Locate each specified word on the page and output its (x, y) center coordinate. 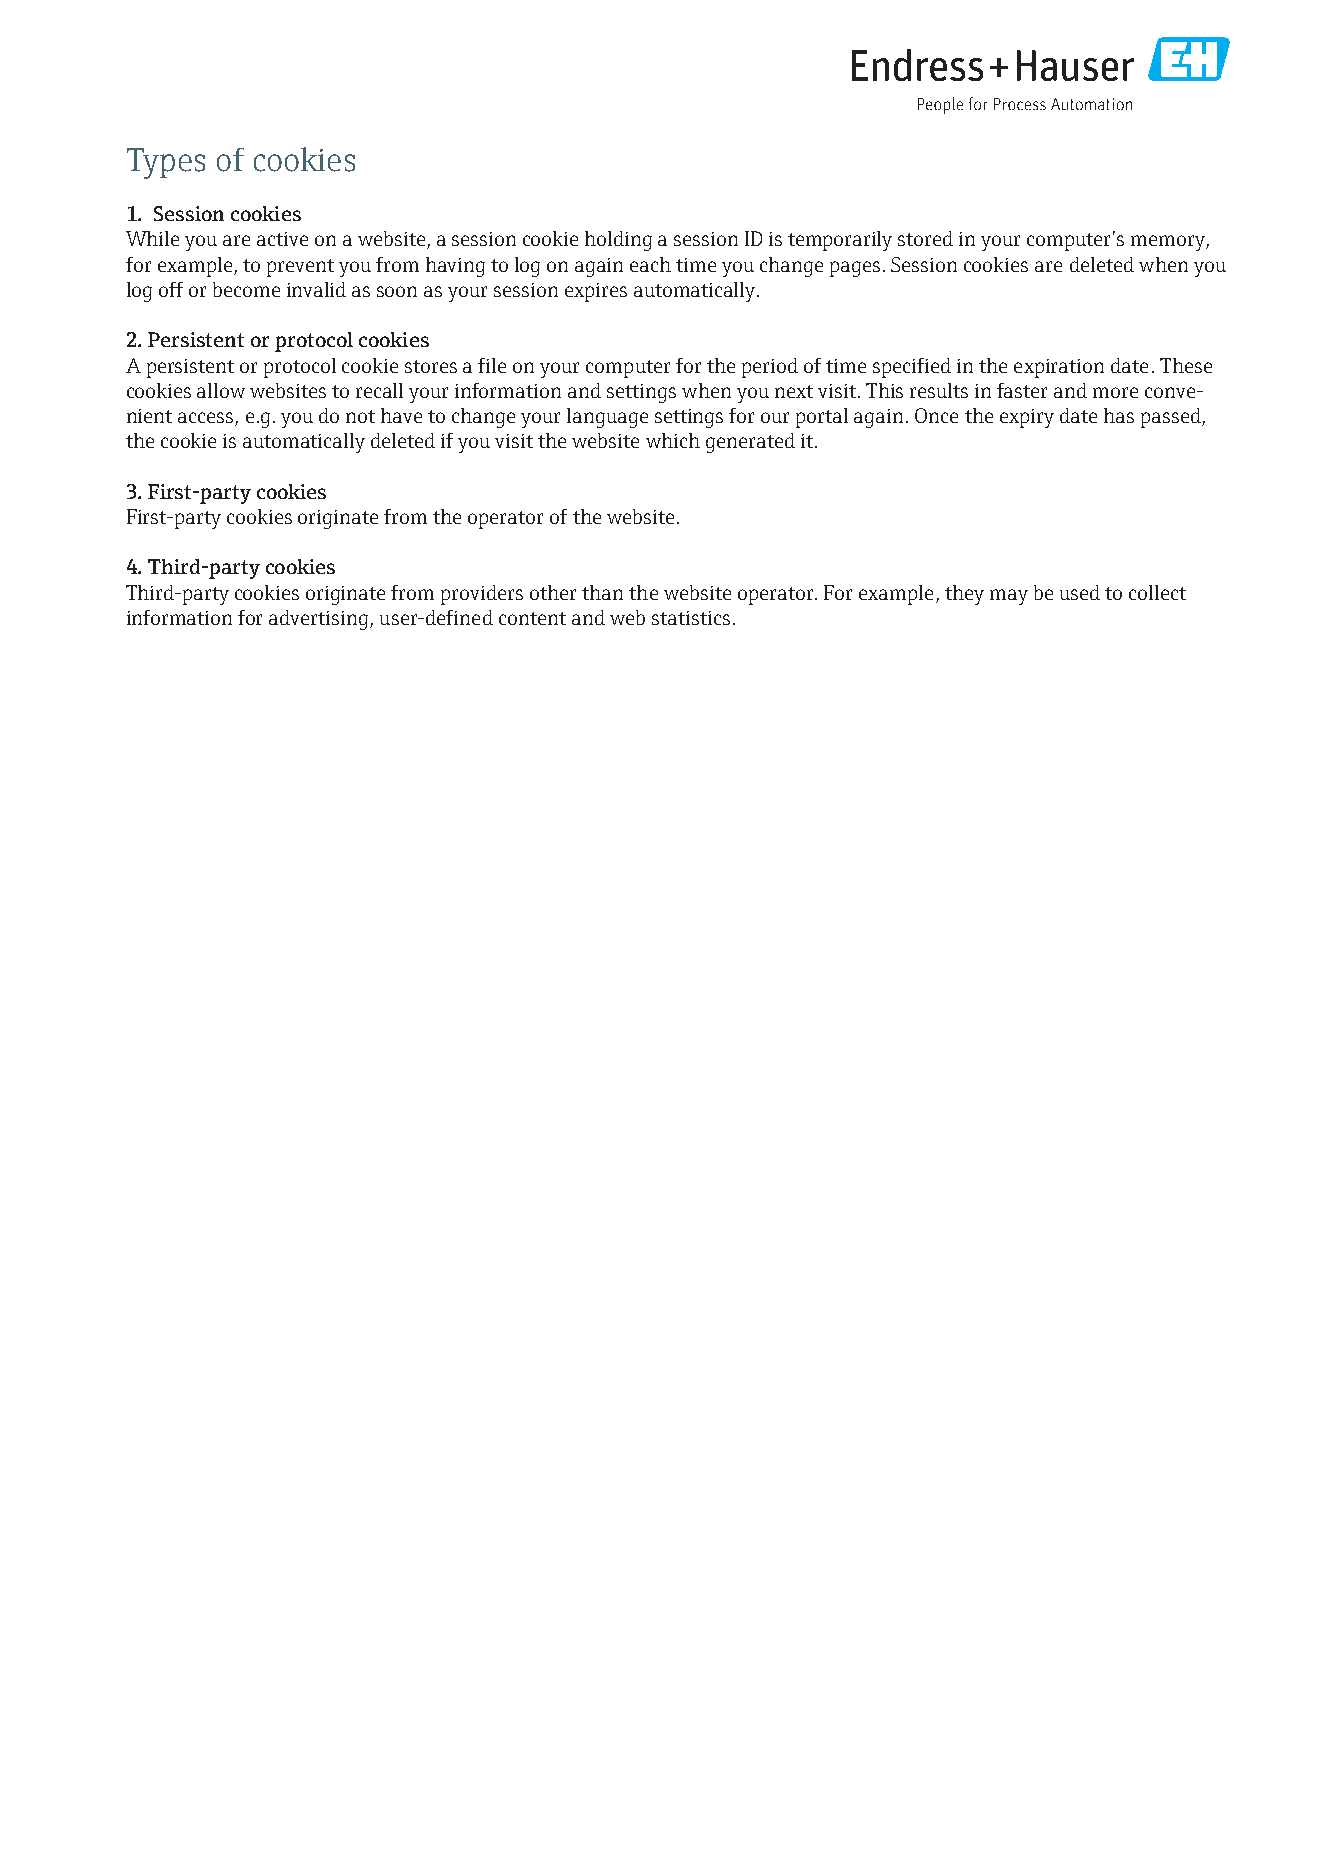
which (673, 440)
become (246, 289)
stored (925, 238)
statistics (691, 618)
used (1080, 592)
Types (166, 163)
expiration (1059, 368)
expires (596, 292)
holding (618, 241)
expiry (1027, 418)
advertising (320, 620)
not (360, 416)
